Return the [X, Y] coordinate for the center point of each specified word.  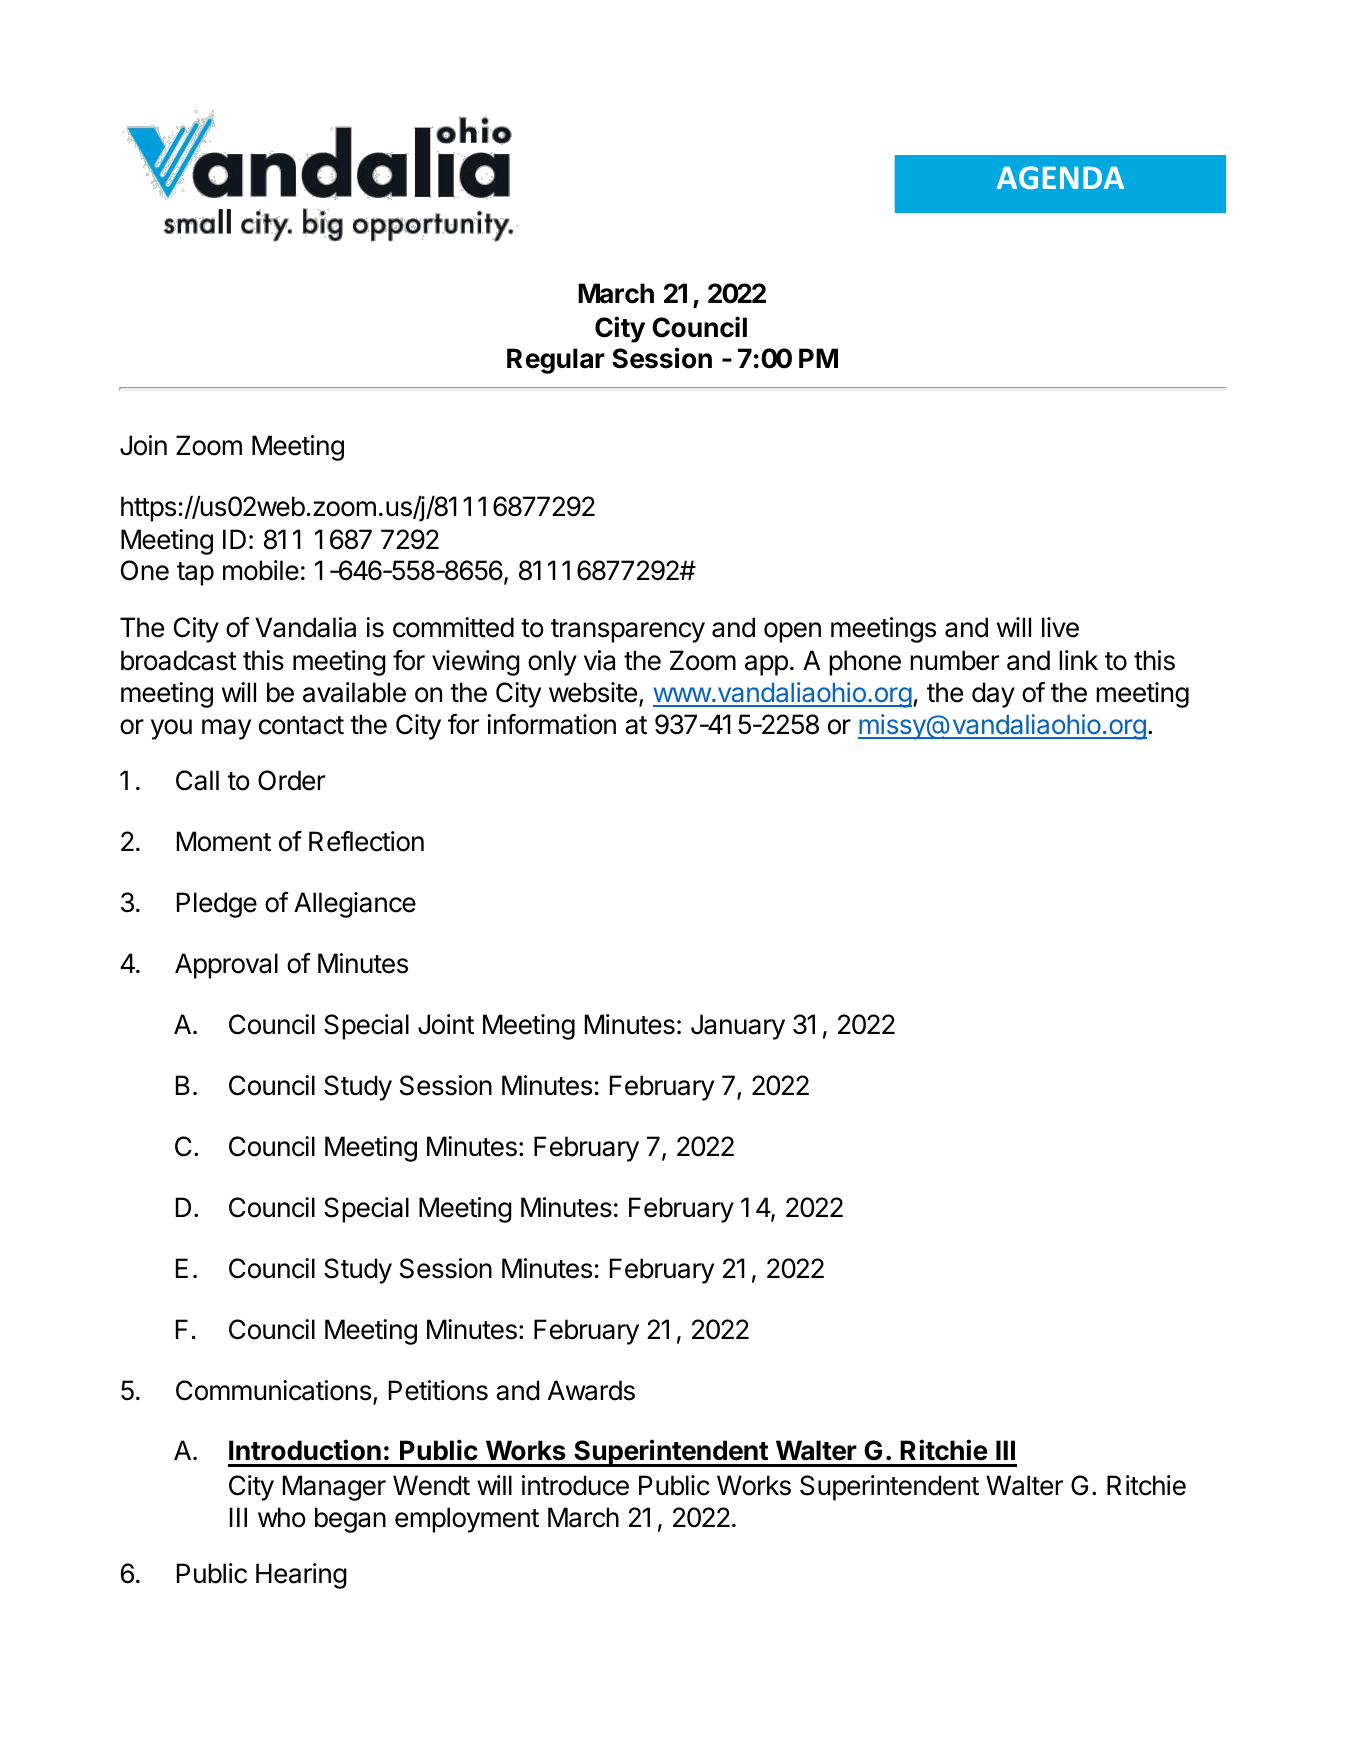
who [282, 1517]
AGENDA [1060, 177]
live [1060, 627]
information [551, 724]
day [993, 695]
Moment [224, 841]
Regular [556, 361]
